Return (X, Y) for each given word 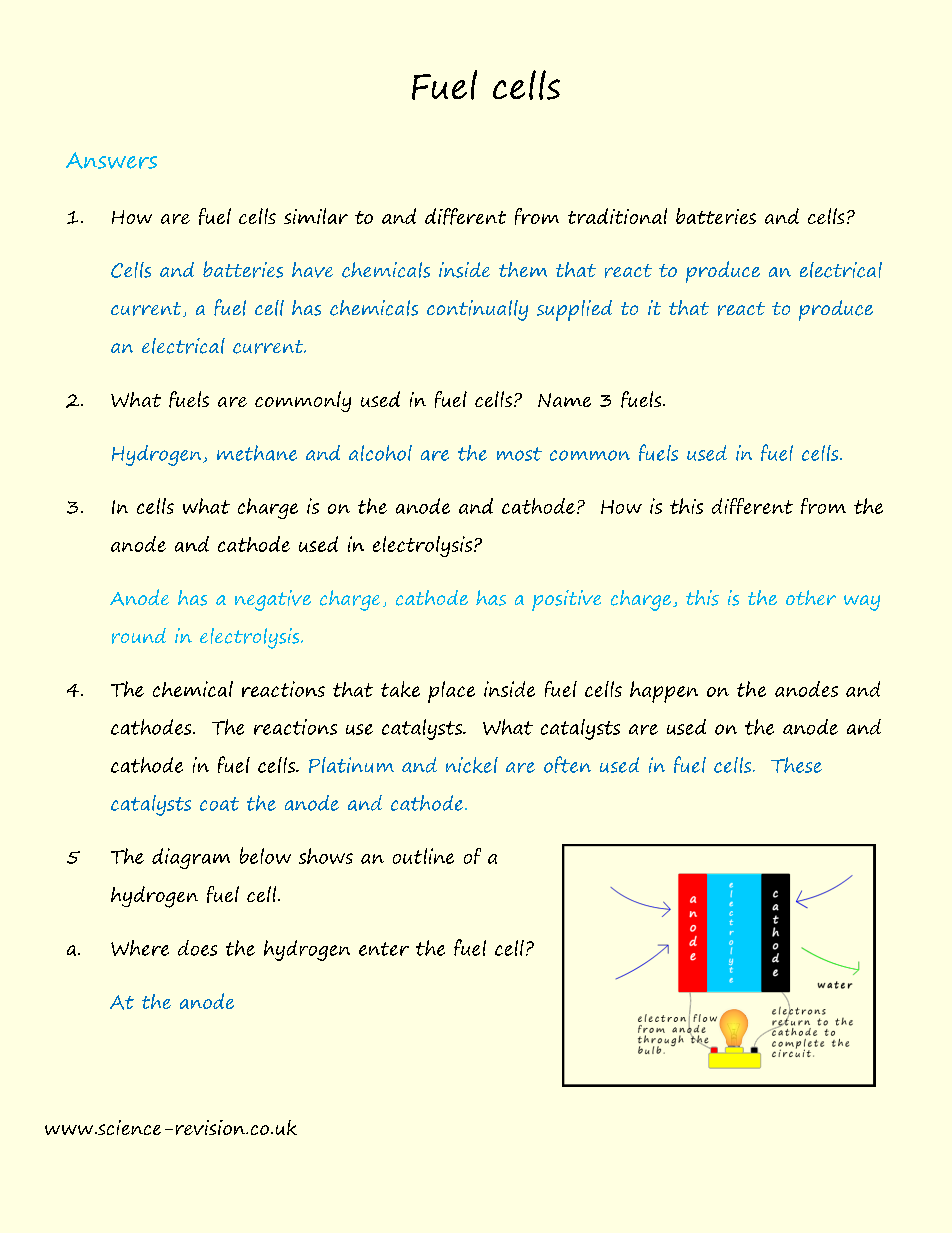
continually (477, 310)
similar (316, 216)
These (796, 765)
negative (273, 600)
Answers (111, 160)
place (451, 692)
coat (219, 804)
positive (566, 600)
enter (384, 949)
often (567, 764)
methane (257, 453)
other (811, 597)
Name (564, 400)
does (197, 948)
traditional (617, 216)
